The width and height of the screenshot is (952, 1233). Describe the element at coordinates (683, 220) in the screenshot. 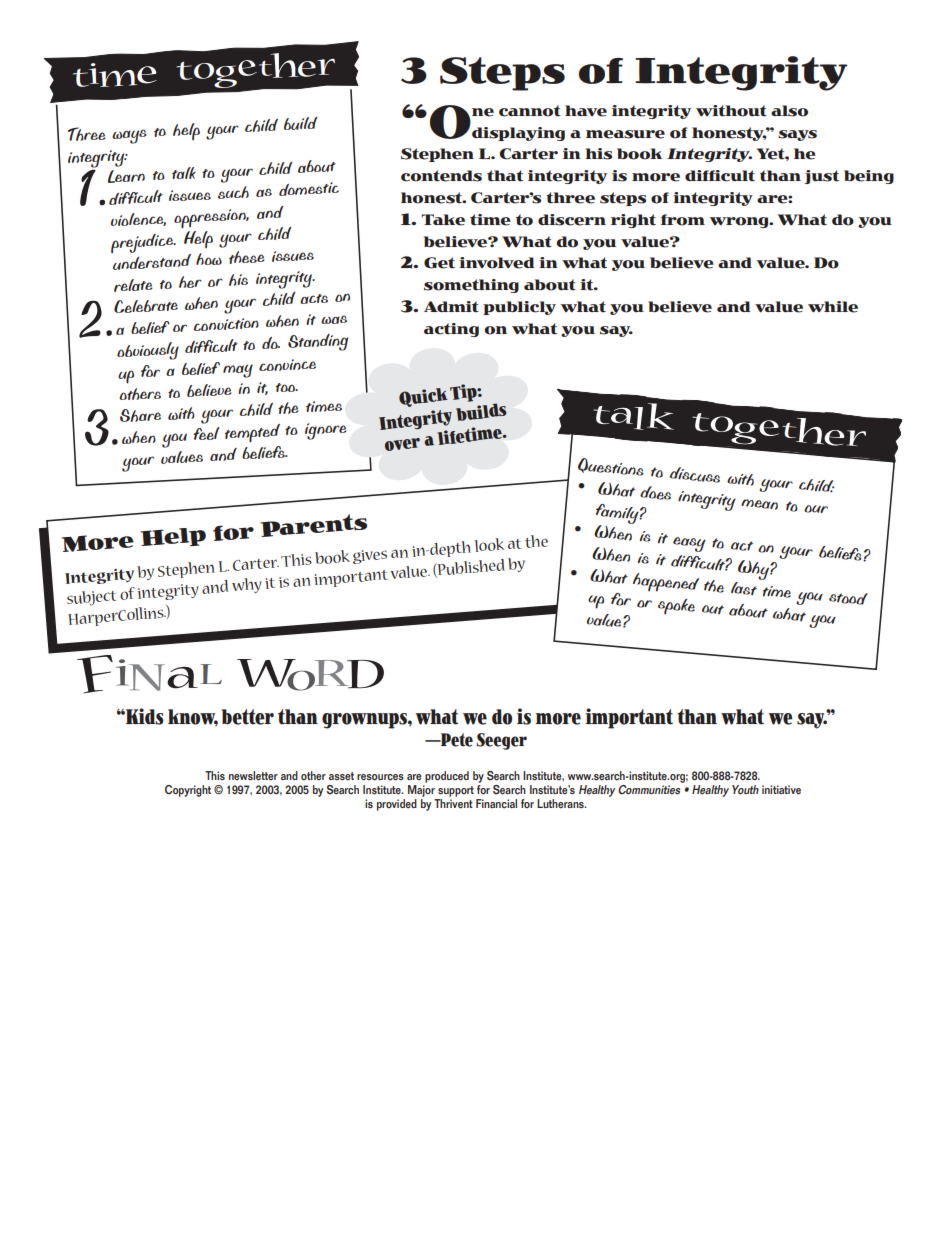

I see `from` at that location.
